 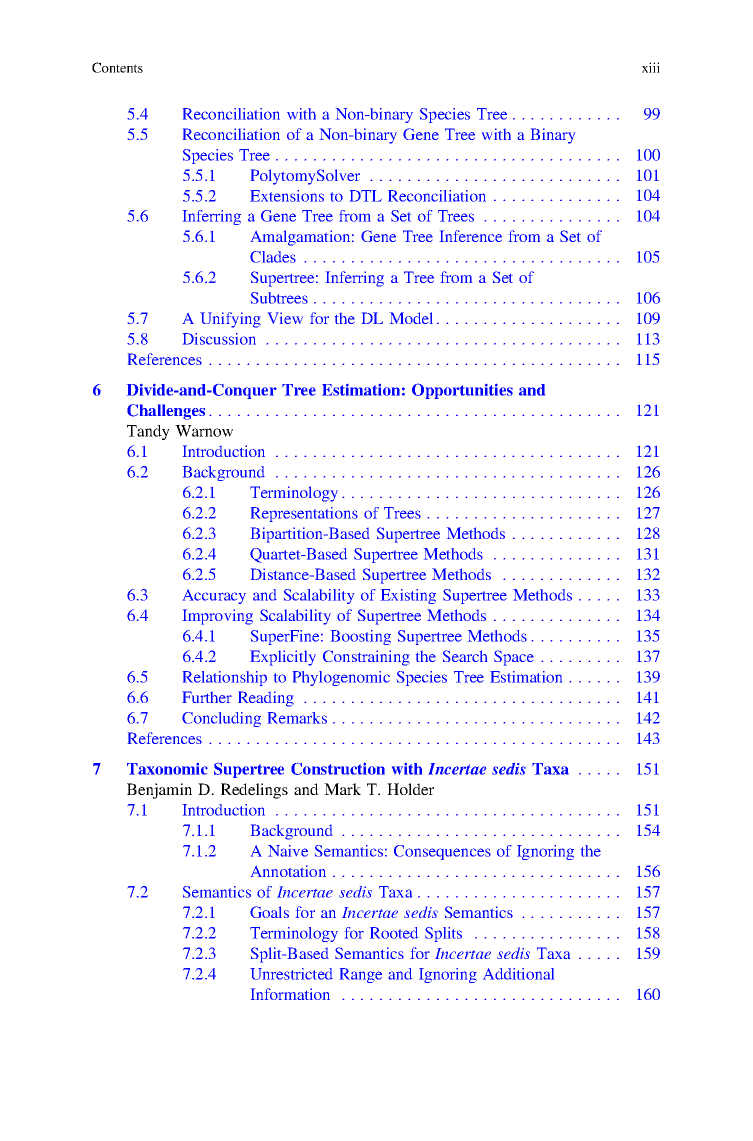 I want to click on Goals, so click(x=269, y=912).
